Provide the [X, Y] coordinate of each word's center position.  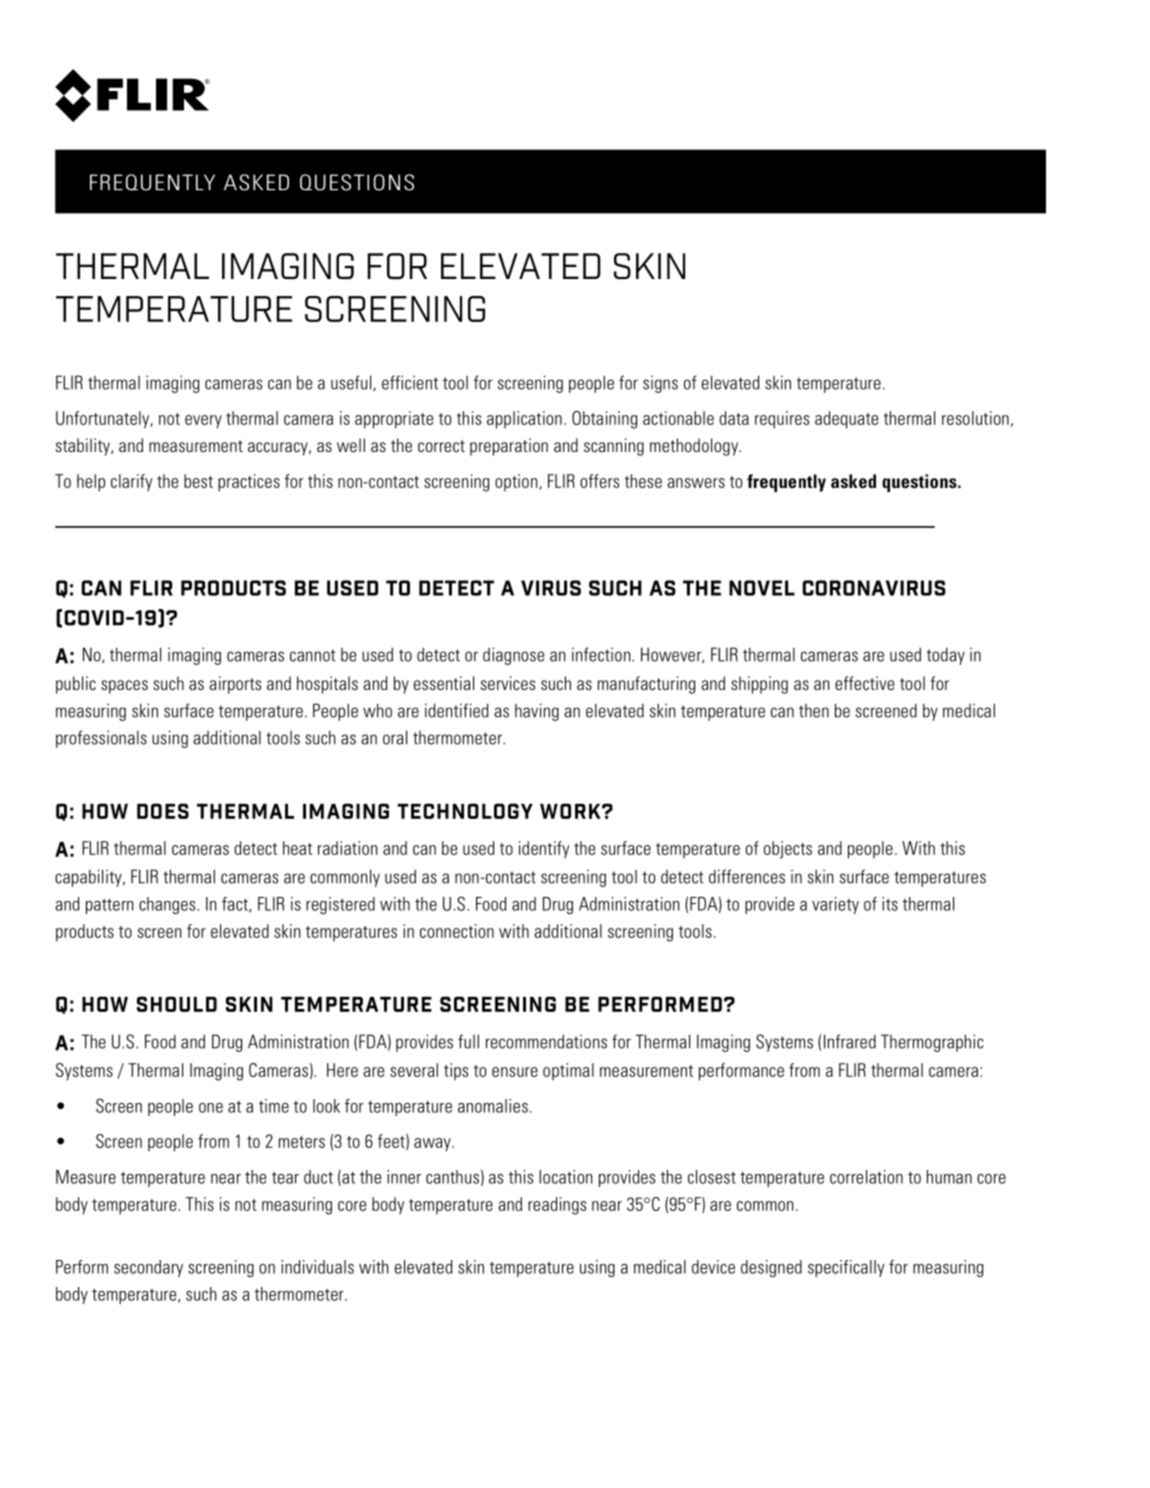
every [203, 422]
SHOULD [177, 1004]
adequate [846, 420]
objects [788, 850]
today [946, 656]
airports [235, 685]
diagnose [513, 656]
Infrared [850, 1041]
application [524, 420]
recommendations [546, 1041]
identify [544, 850]
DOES [163, 811]
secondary [148, 1268]
